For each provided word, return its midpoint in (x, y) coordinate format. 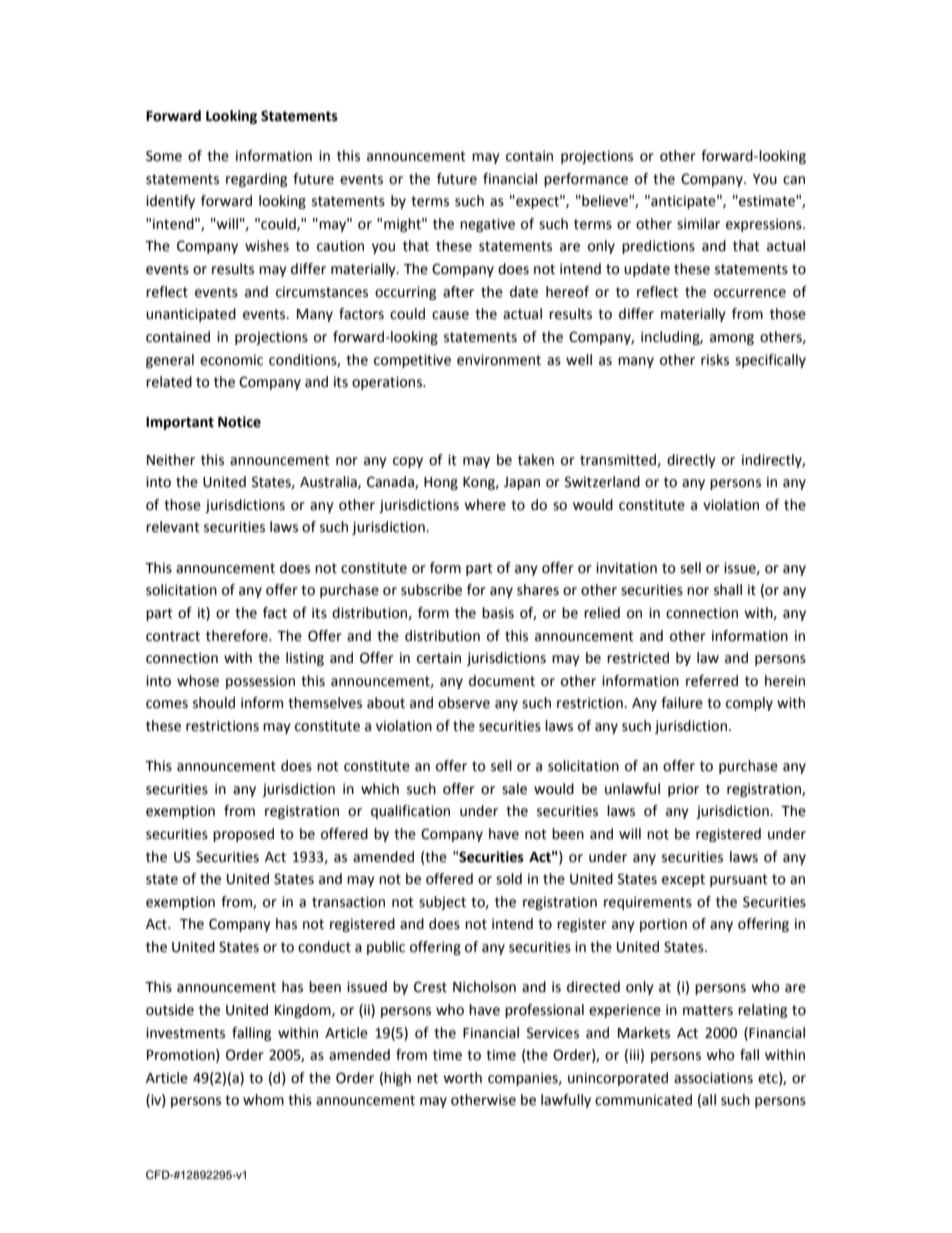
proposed (243, 835)
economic (231, 360)
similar (698, 224)
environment (499, 360)
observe (464, 703)
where (485, 505)
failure (682, 703)
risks (715, 360)
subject (442, 903)
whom (263, 1100)
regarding (256, 180)
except (683, 880)
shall (728, 590)
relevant (173, 527)
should (214, 703)
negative (487, 225)
